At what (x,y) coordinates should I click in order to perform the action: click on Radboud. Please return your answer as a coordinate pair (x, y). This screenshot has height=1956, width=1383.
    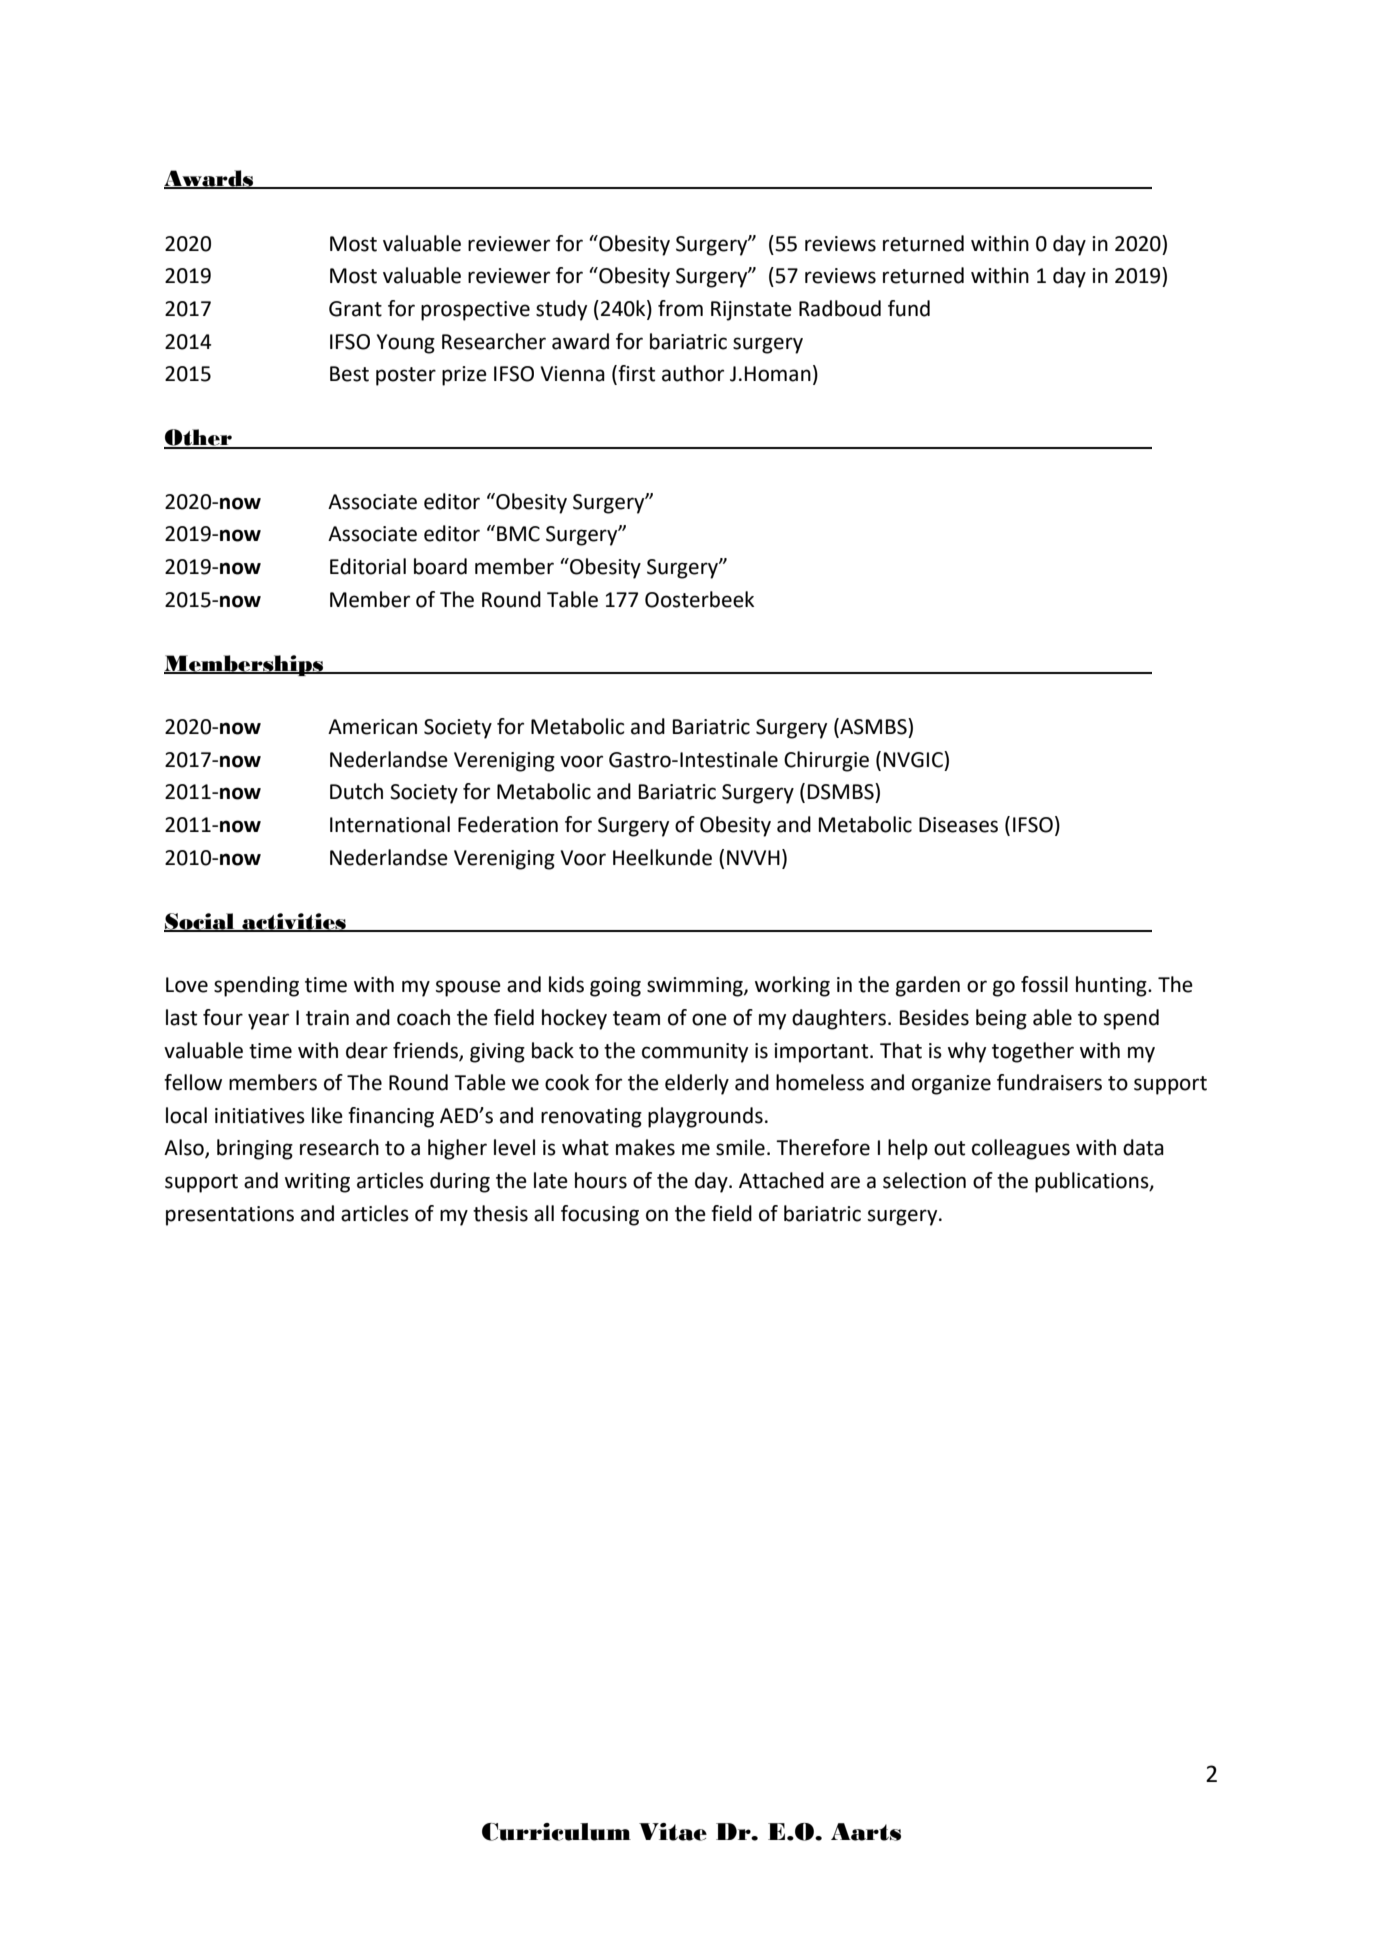
    Looking at the image, I should click on (840, 308).
